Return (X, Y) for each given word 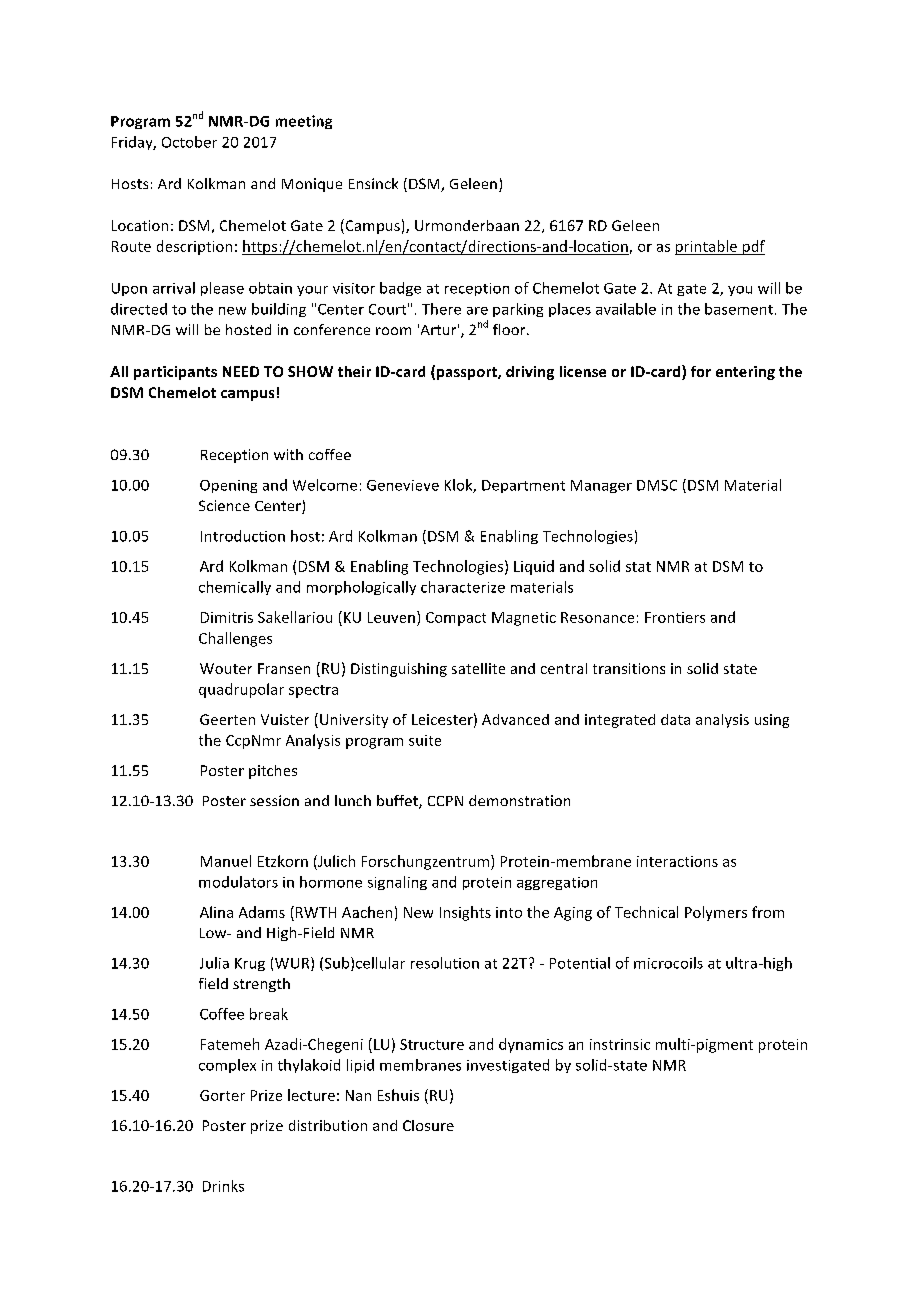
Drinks (223, 1186)
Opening (228, 486)
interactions (677, 861)
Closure (428, 1125)
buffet (398, 802)
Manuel (226, 861)
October (189, 142)
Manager (601, 486)
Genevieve (403, 485)
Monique (312, 185)
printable (707, 247)
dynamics (531, 1045)
